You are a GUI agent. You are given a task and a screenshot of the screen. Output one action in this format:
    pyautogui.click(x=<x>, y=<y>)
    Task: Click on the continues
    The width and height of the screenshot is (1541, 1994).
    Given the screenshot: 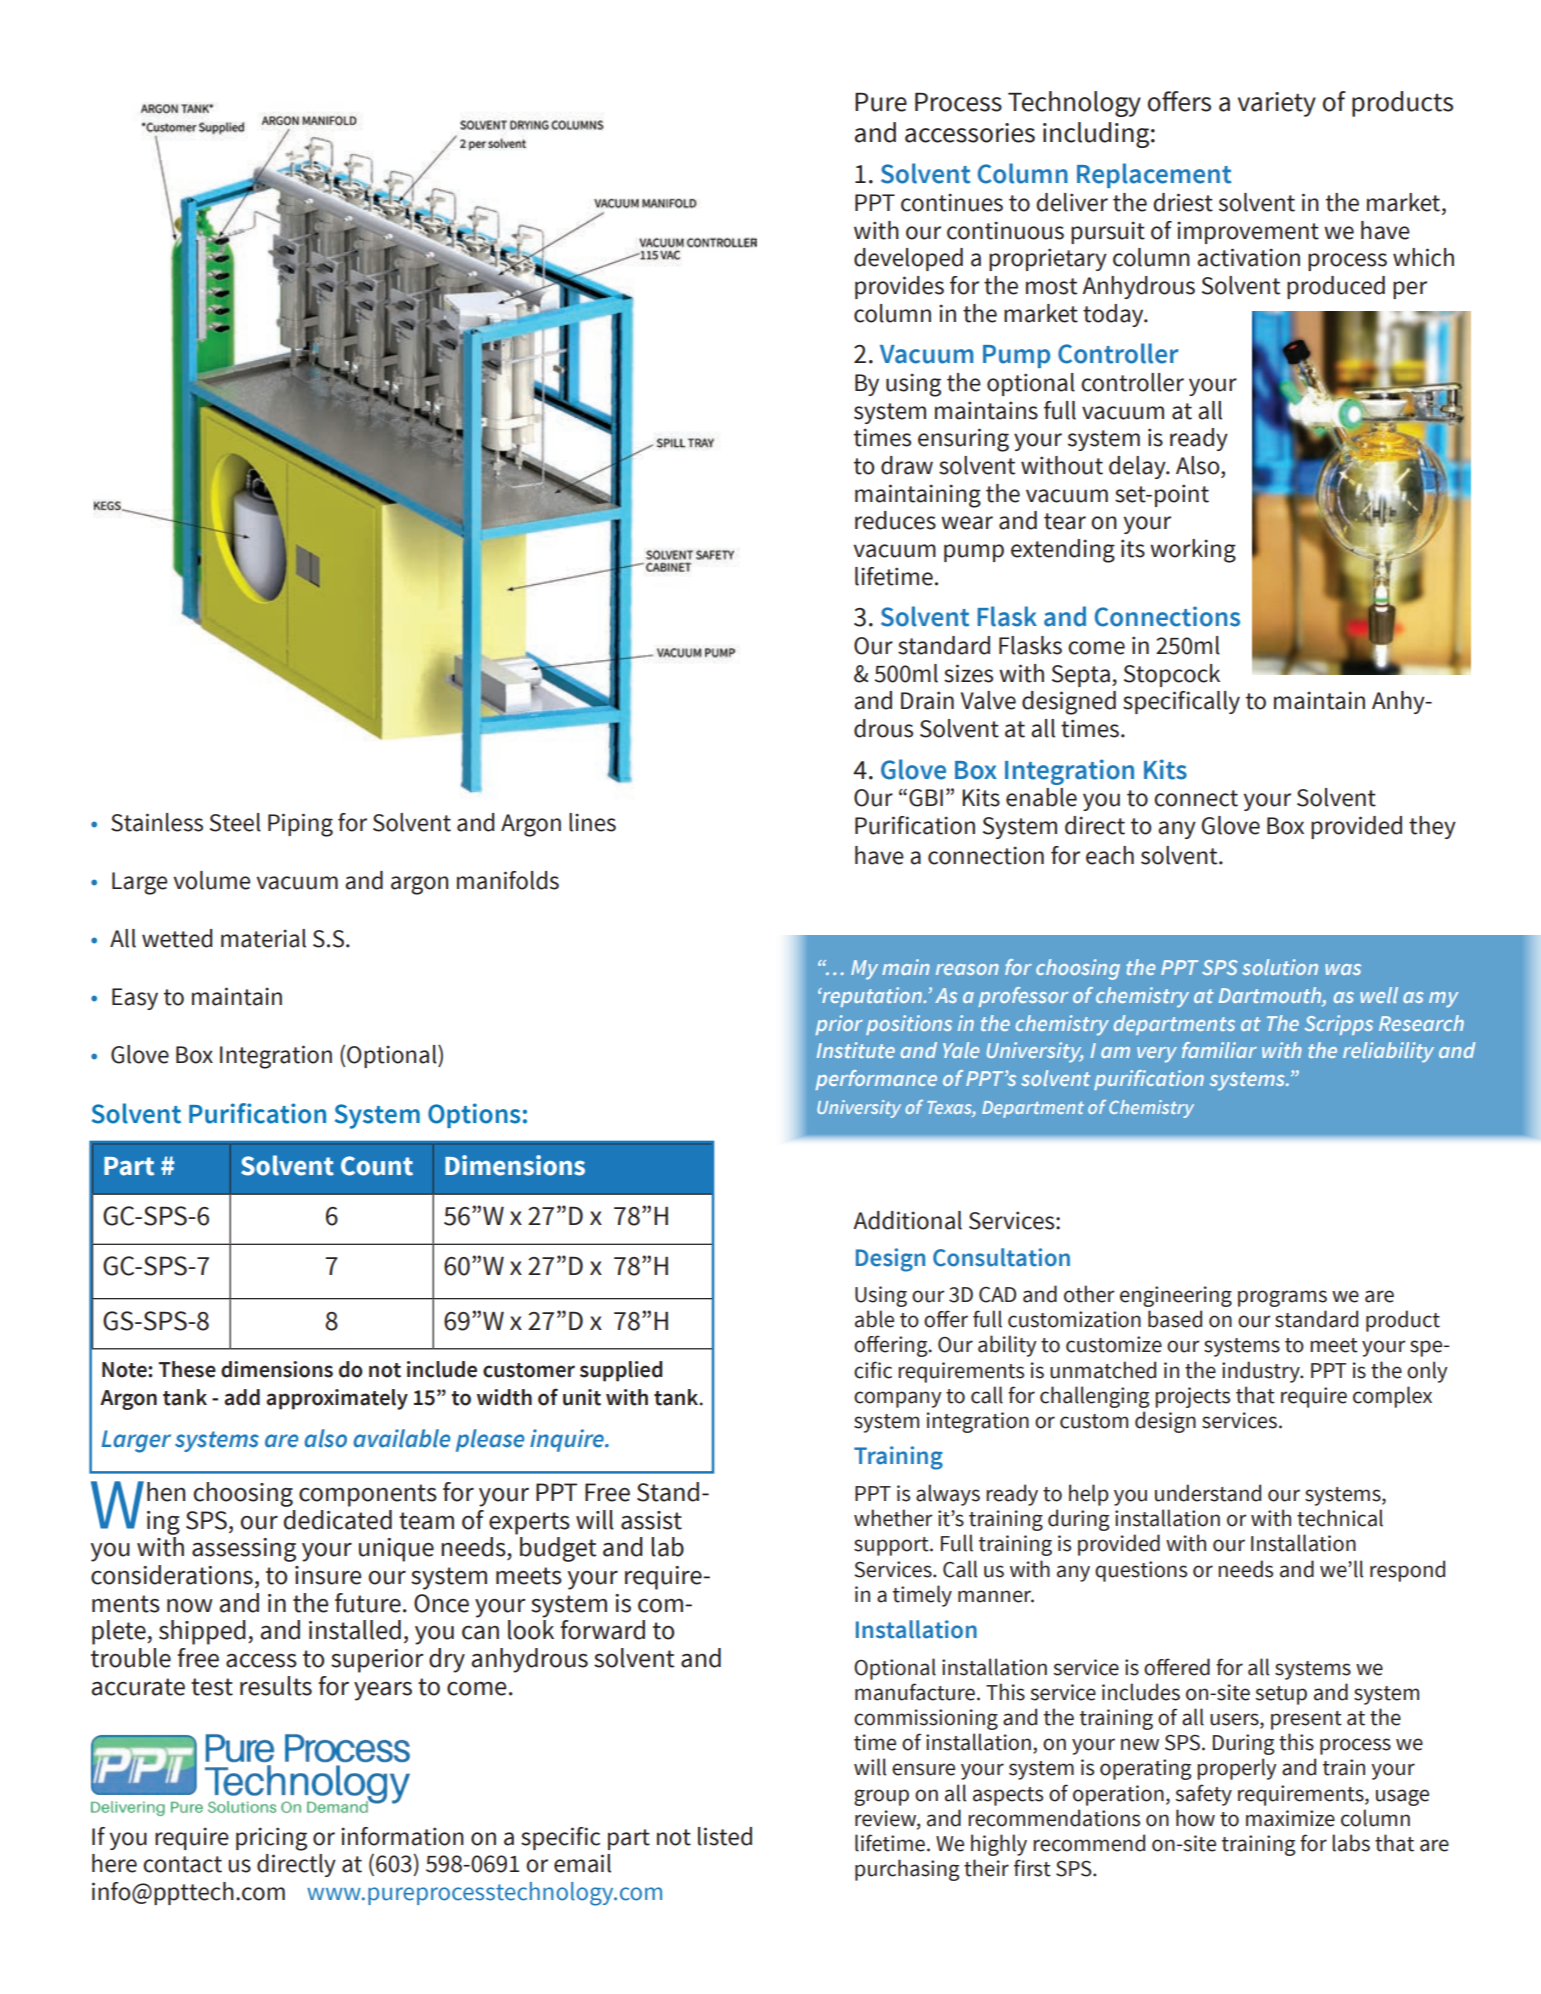 What is the action you would take?
    pyautogui.click(x=952, y=202)
